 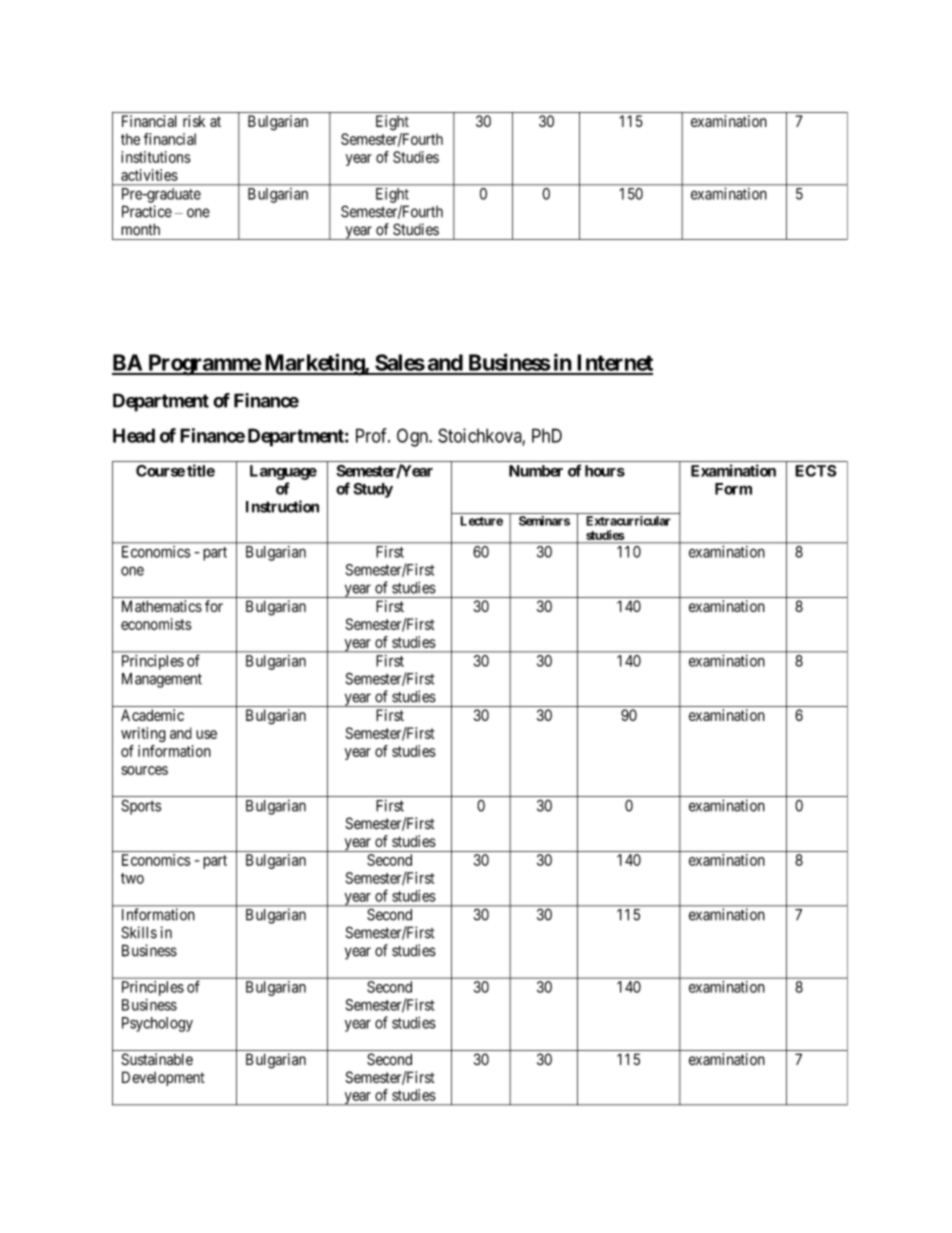 I want to click on institutions, so click(x=156, y=157).
